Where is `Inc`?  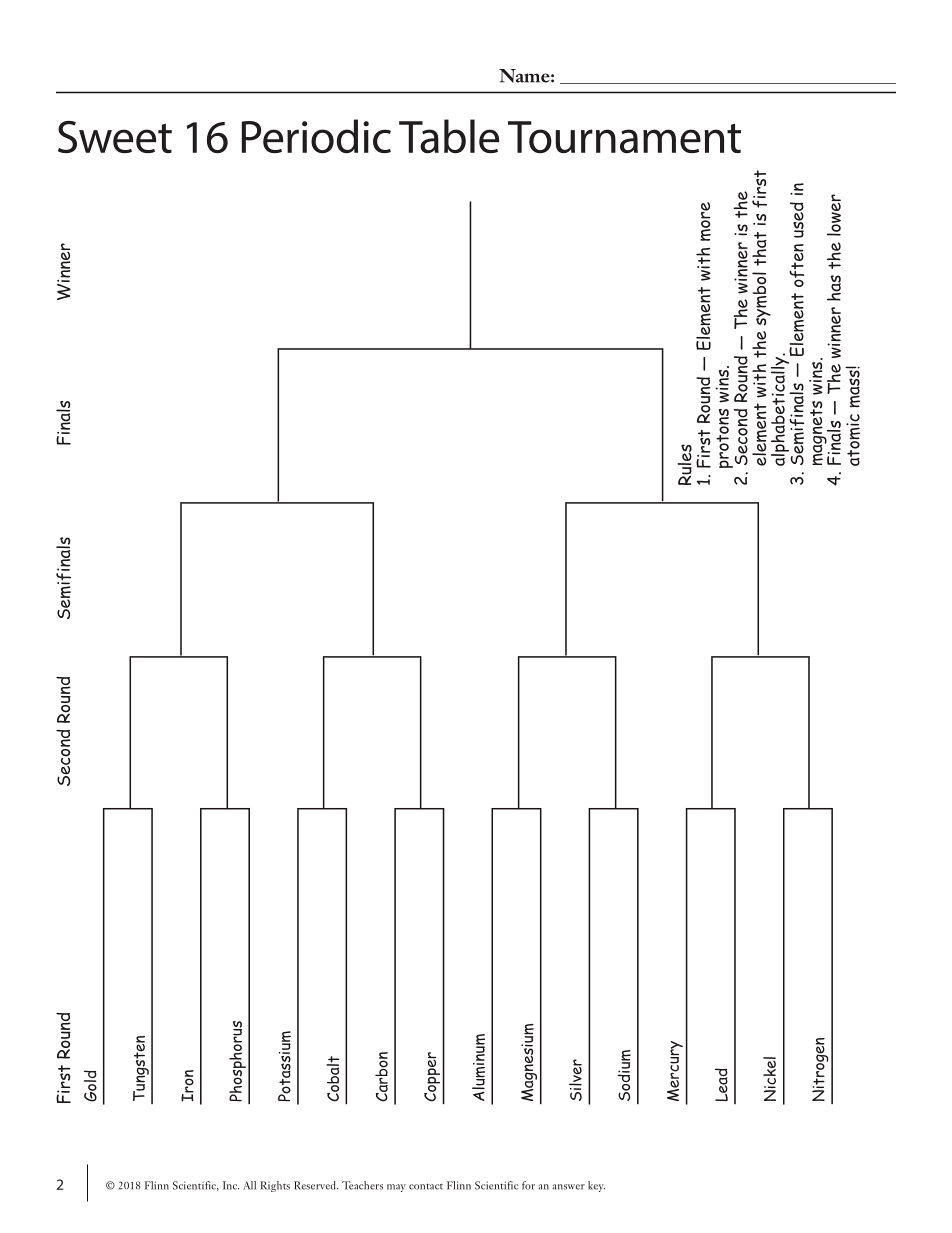 Inc is located at coordinates (231, 1185).
